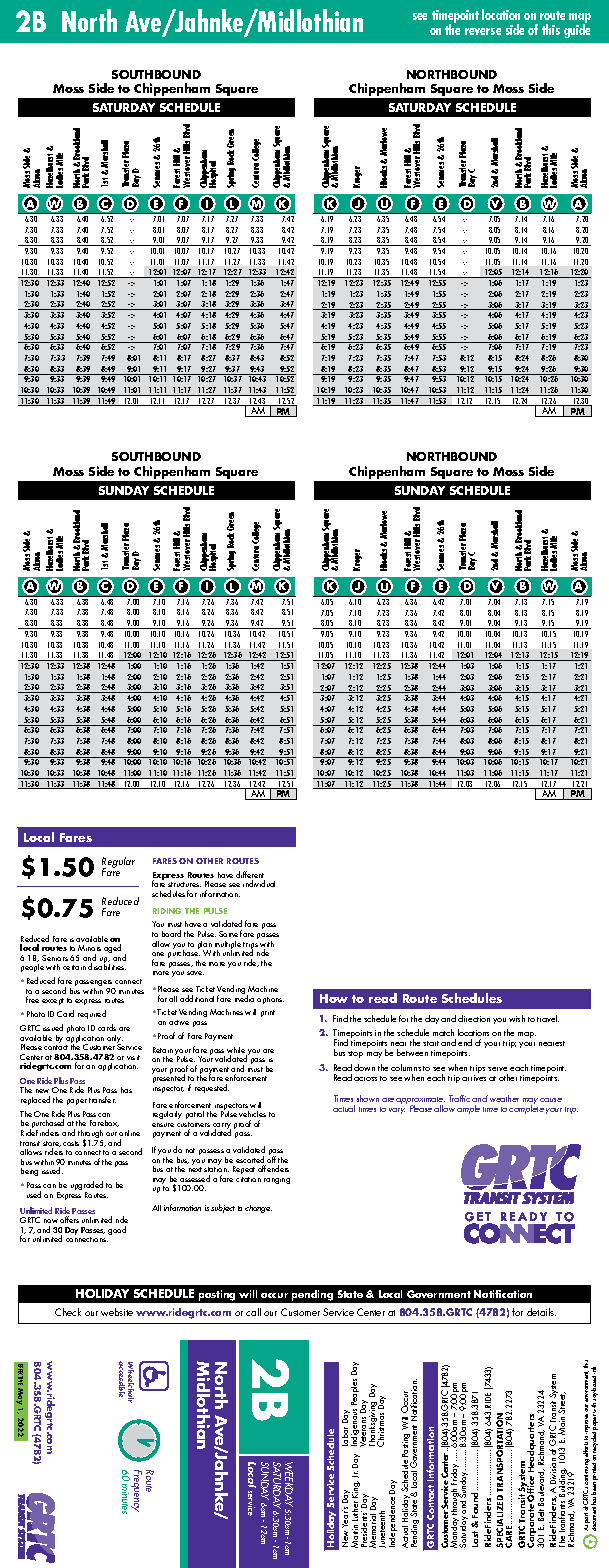 This image has width=609, height=1568. What do you see at coordinates (474, 1018) in the image?
I see `direction` at bounding box center [474, 1018].
